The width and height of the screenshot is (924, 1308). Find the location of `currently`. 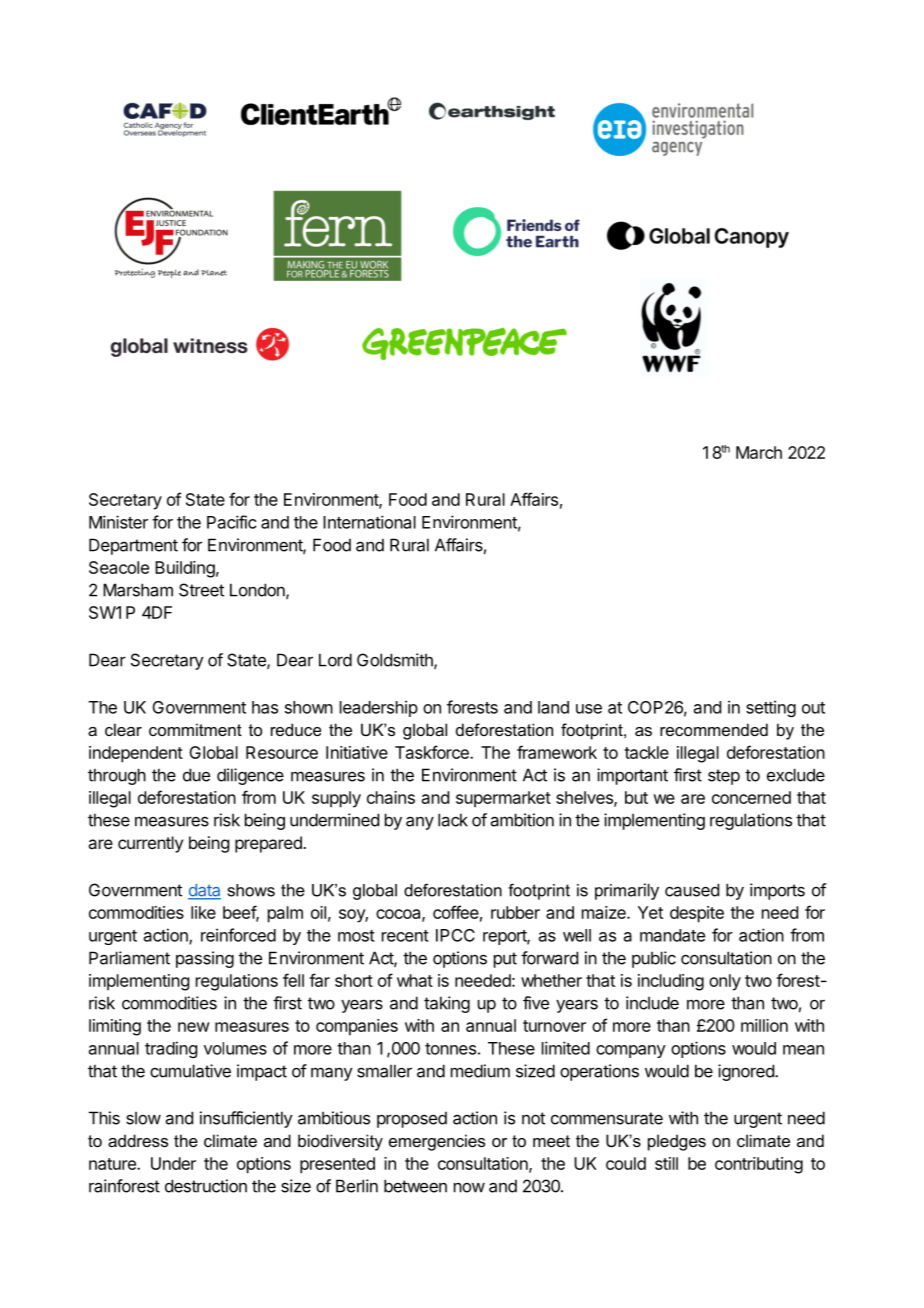

currently is located at coordinates (150, 844).
